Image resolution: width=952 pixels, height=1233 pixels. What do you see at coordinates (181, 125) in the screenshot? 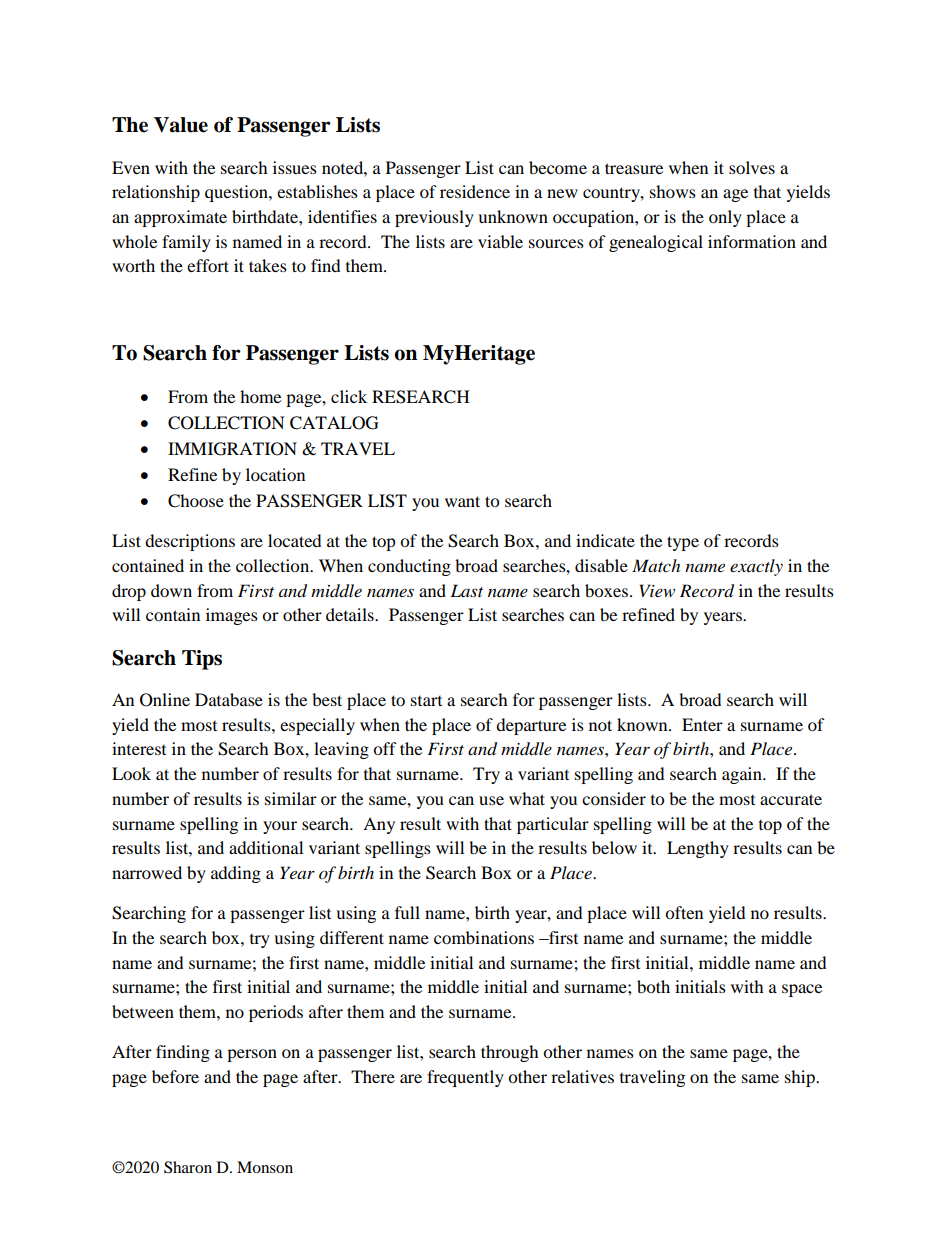
I see `Value` at bounding box center [181, 125].
